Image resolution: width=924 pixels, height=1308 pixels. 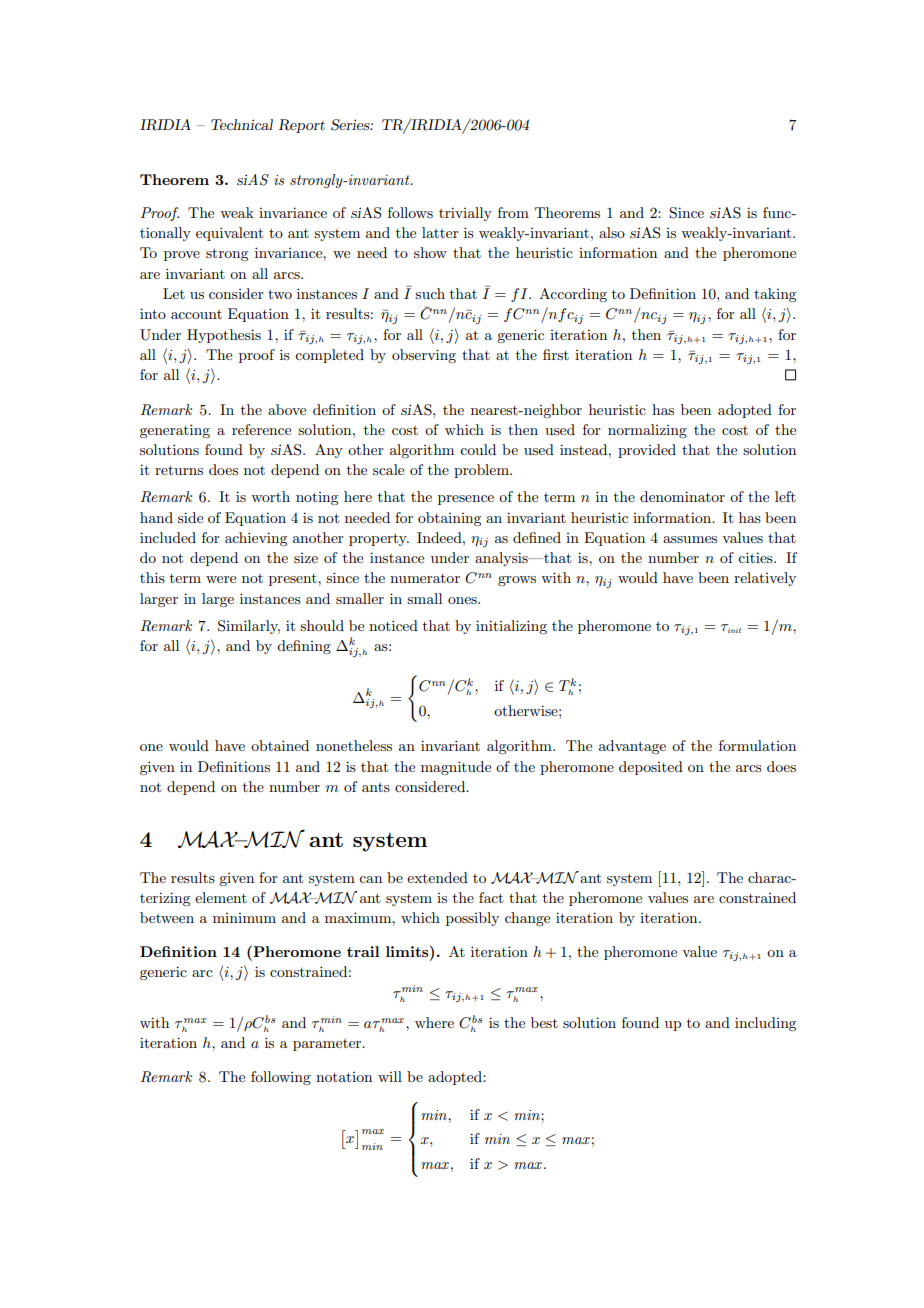 I want to click on magnitude, so click(x=456, y=768).
